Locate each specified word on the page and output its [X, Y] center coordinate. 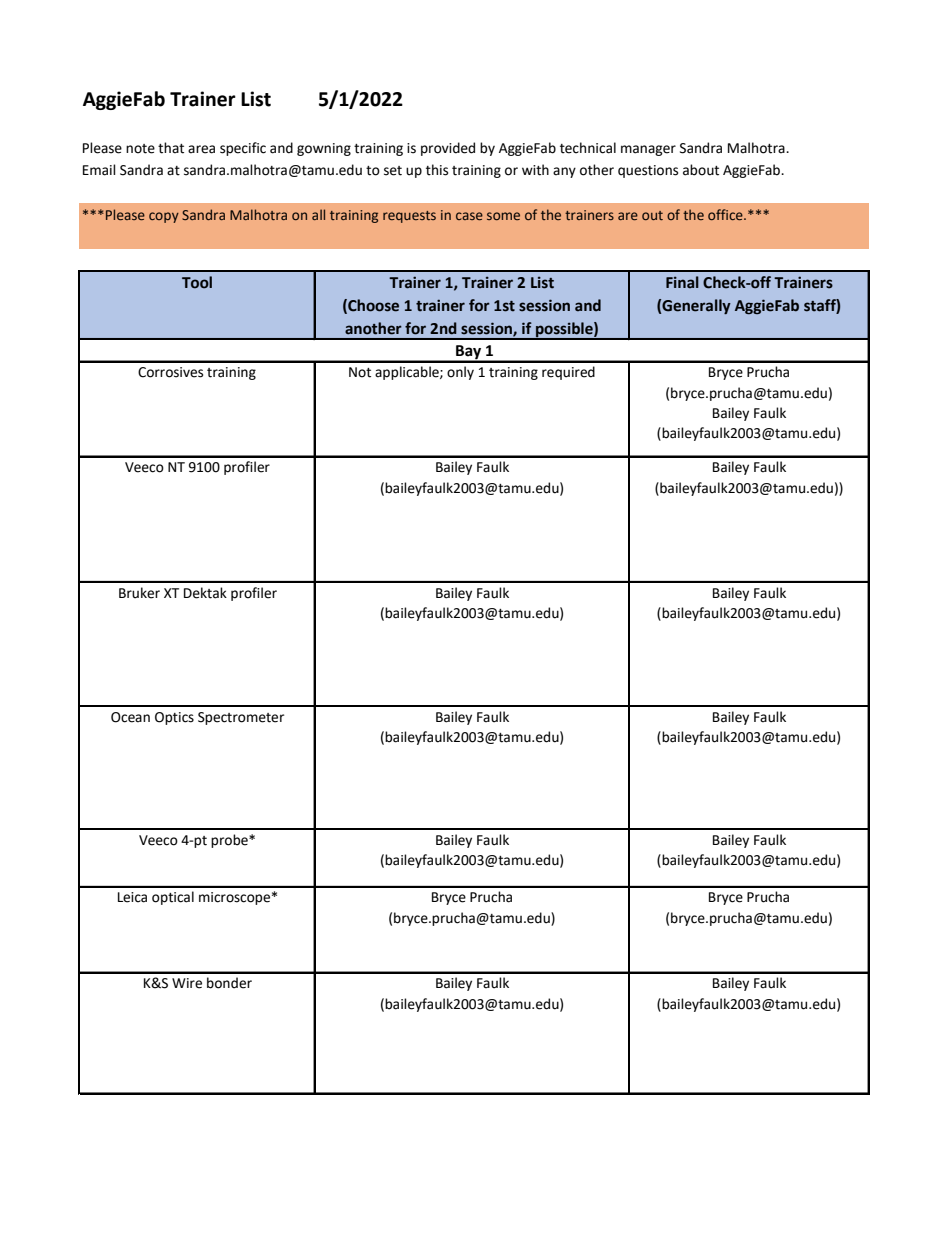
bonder [229, 983]
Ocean [130, 717]
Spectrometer [241, 718]
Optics [174, 718]
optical [173, 898]
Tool [197, 282]
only [460, 373]
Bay [469, 353]
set [393, 171]
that [171, 148]
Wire [187, 983]
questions [648, 171]
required [568, 373]
